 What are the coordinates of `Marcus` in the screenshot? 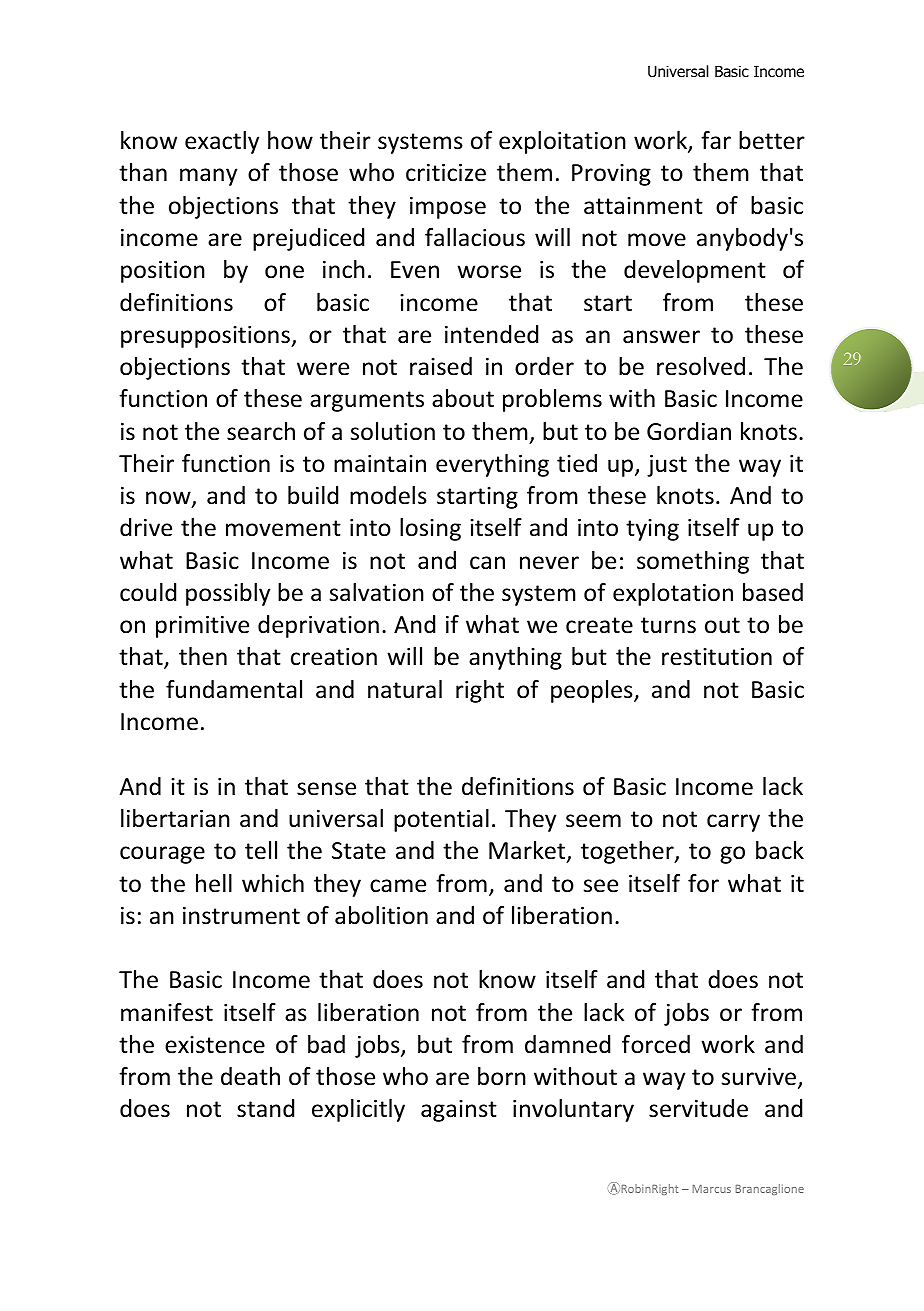 It's located at (711, 1189).
